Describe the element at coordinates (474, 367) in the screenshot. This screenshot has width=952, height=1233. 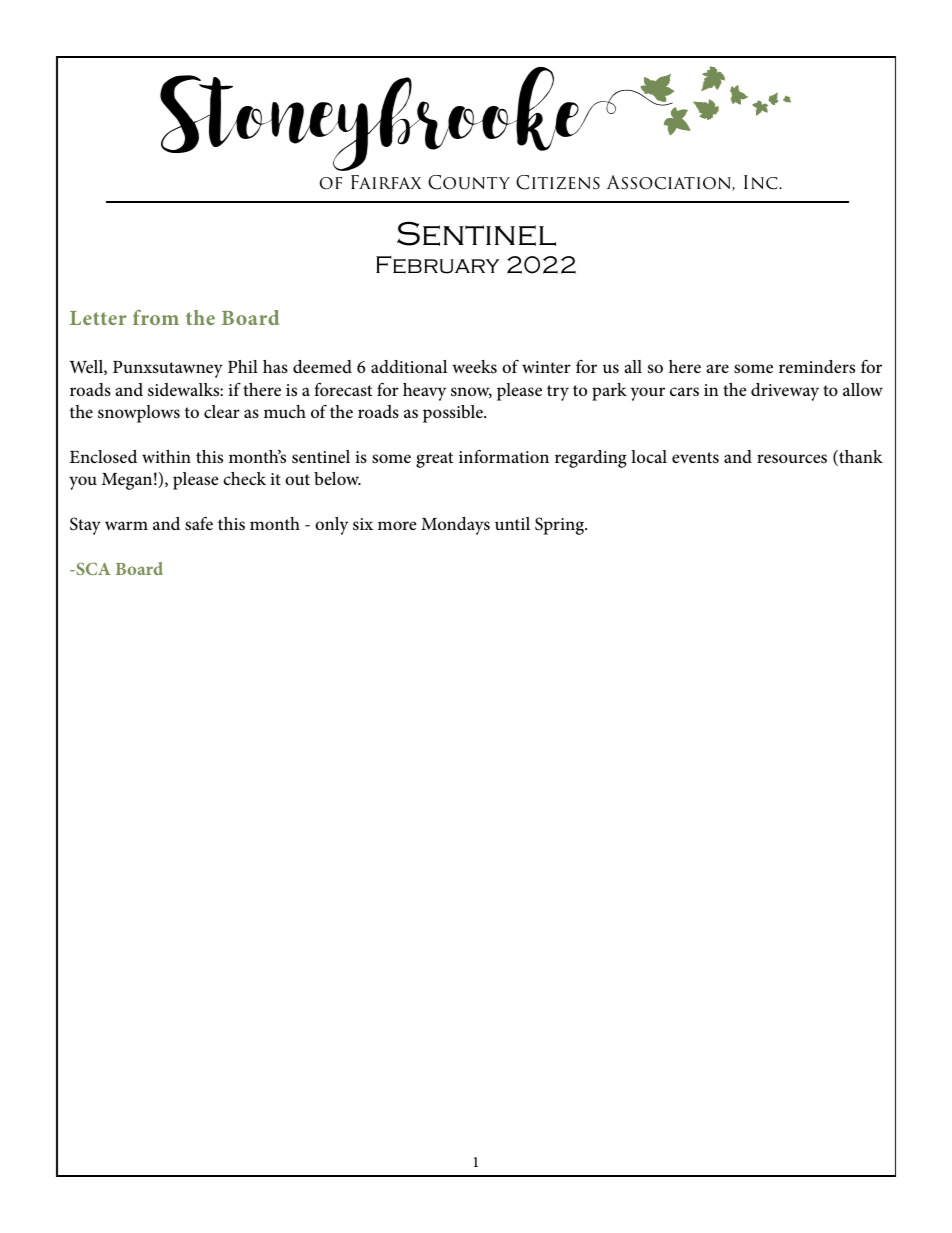
I see `weeks` at that location.
